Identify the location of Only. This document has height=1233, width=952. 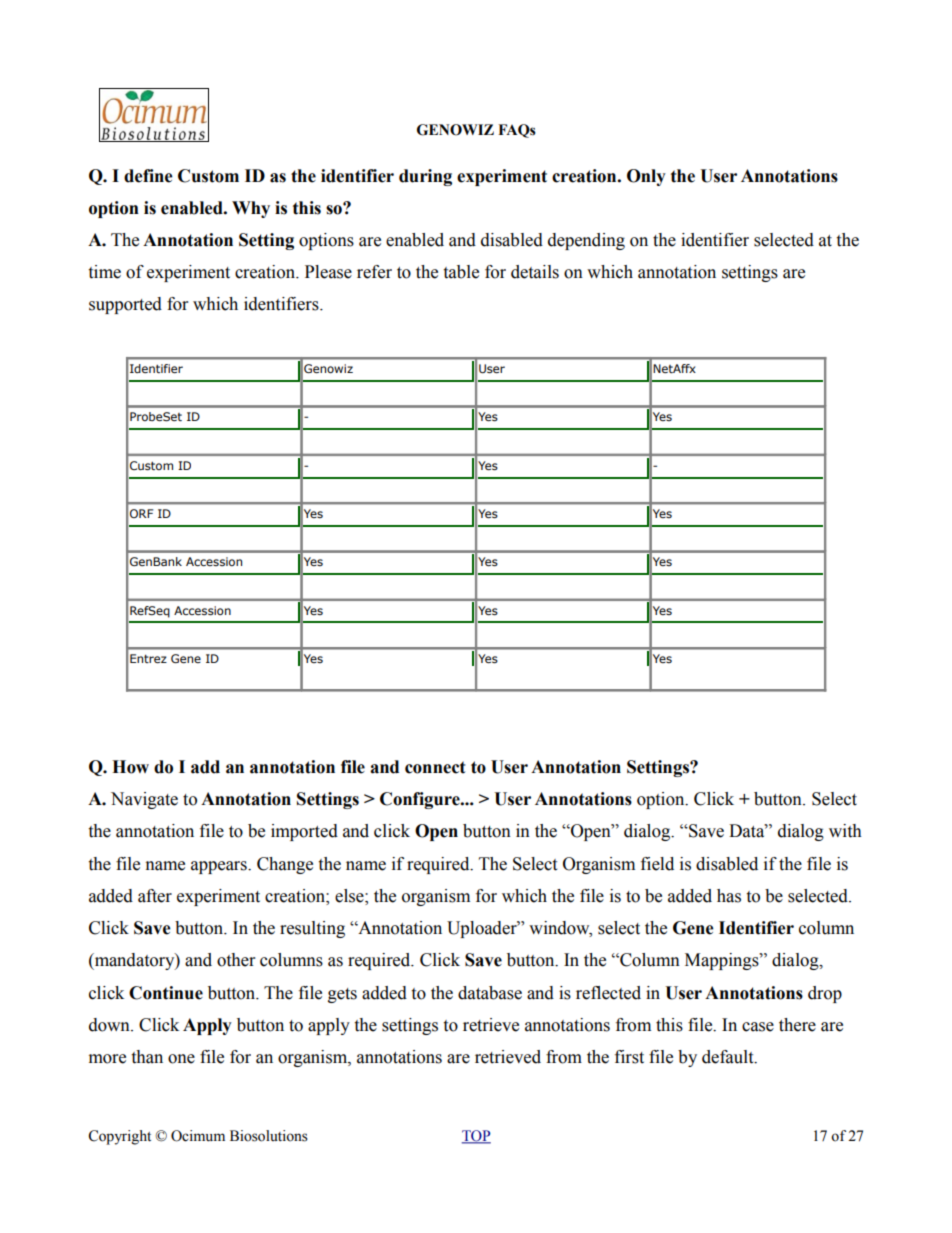
(646, 177).
